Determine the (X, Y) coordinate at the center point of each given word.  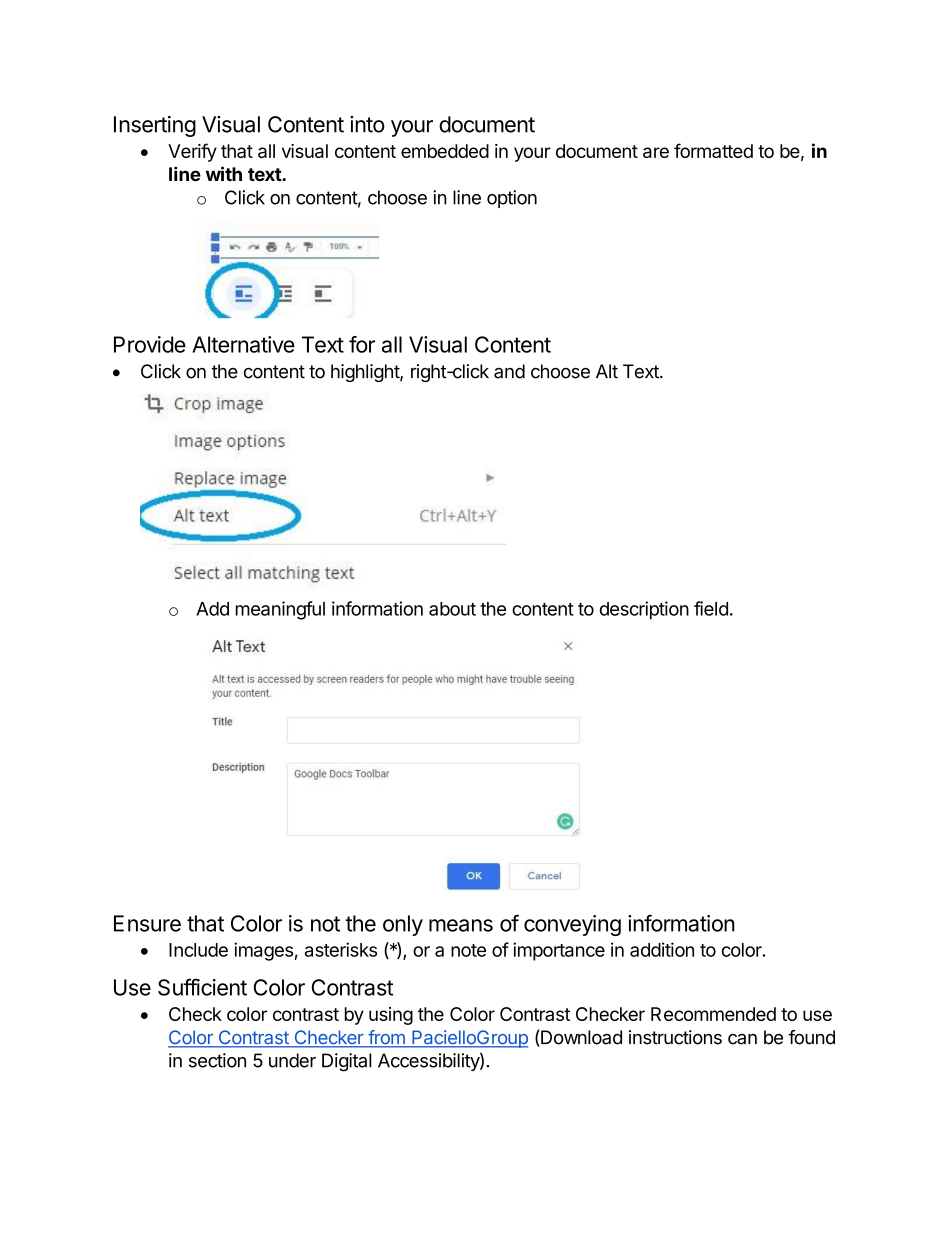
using (391, 1016)
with (224, 173)
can (742, 1039)
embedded (445, 151)
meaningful (280, 610)
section (217, 1060)
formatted (713, 150)
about (452, 609)
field (711, 608)
